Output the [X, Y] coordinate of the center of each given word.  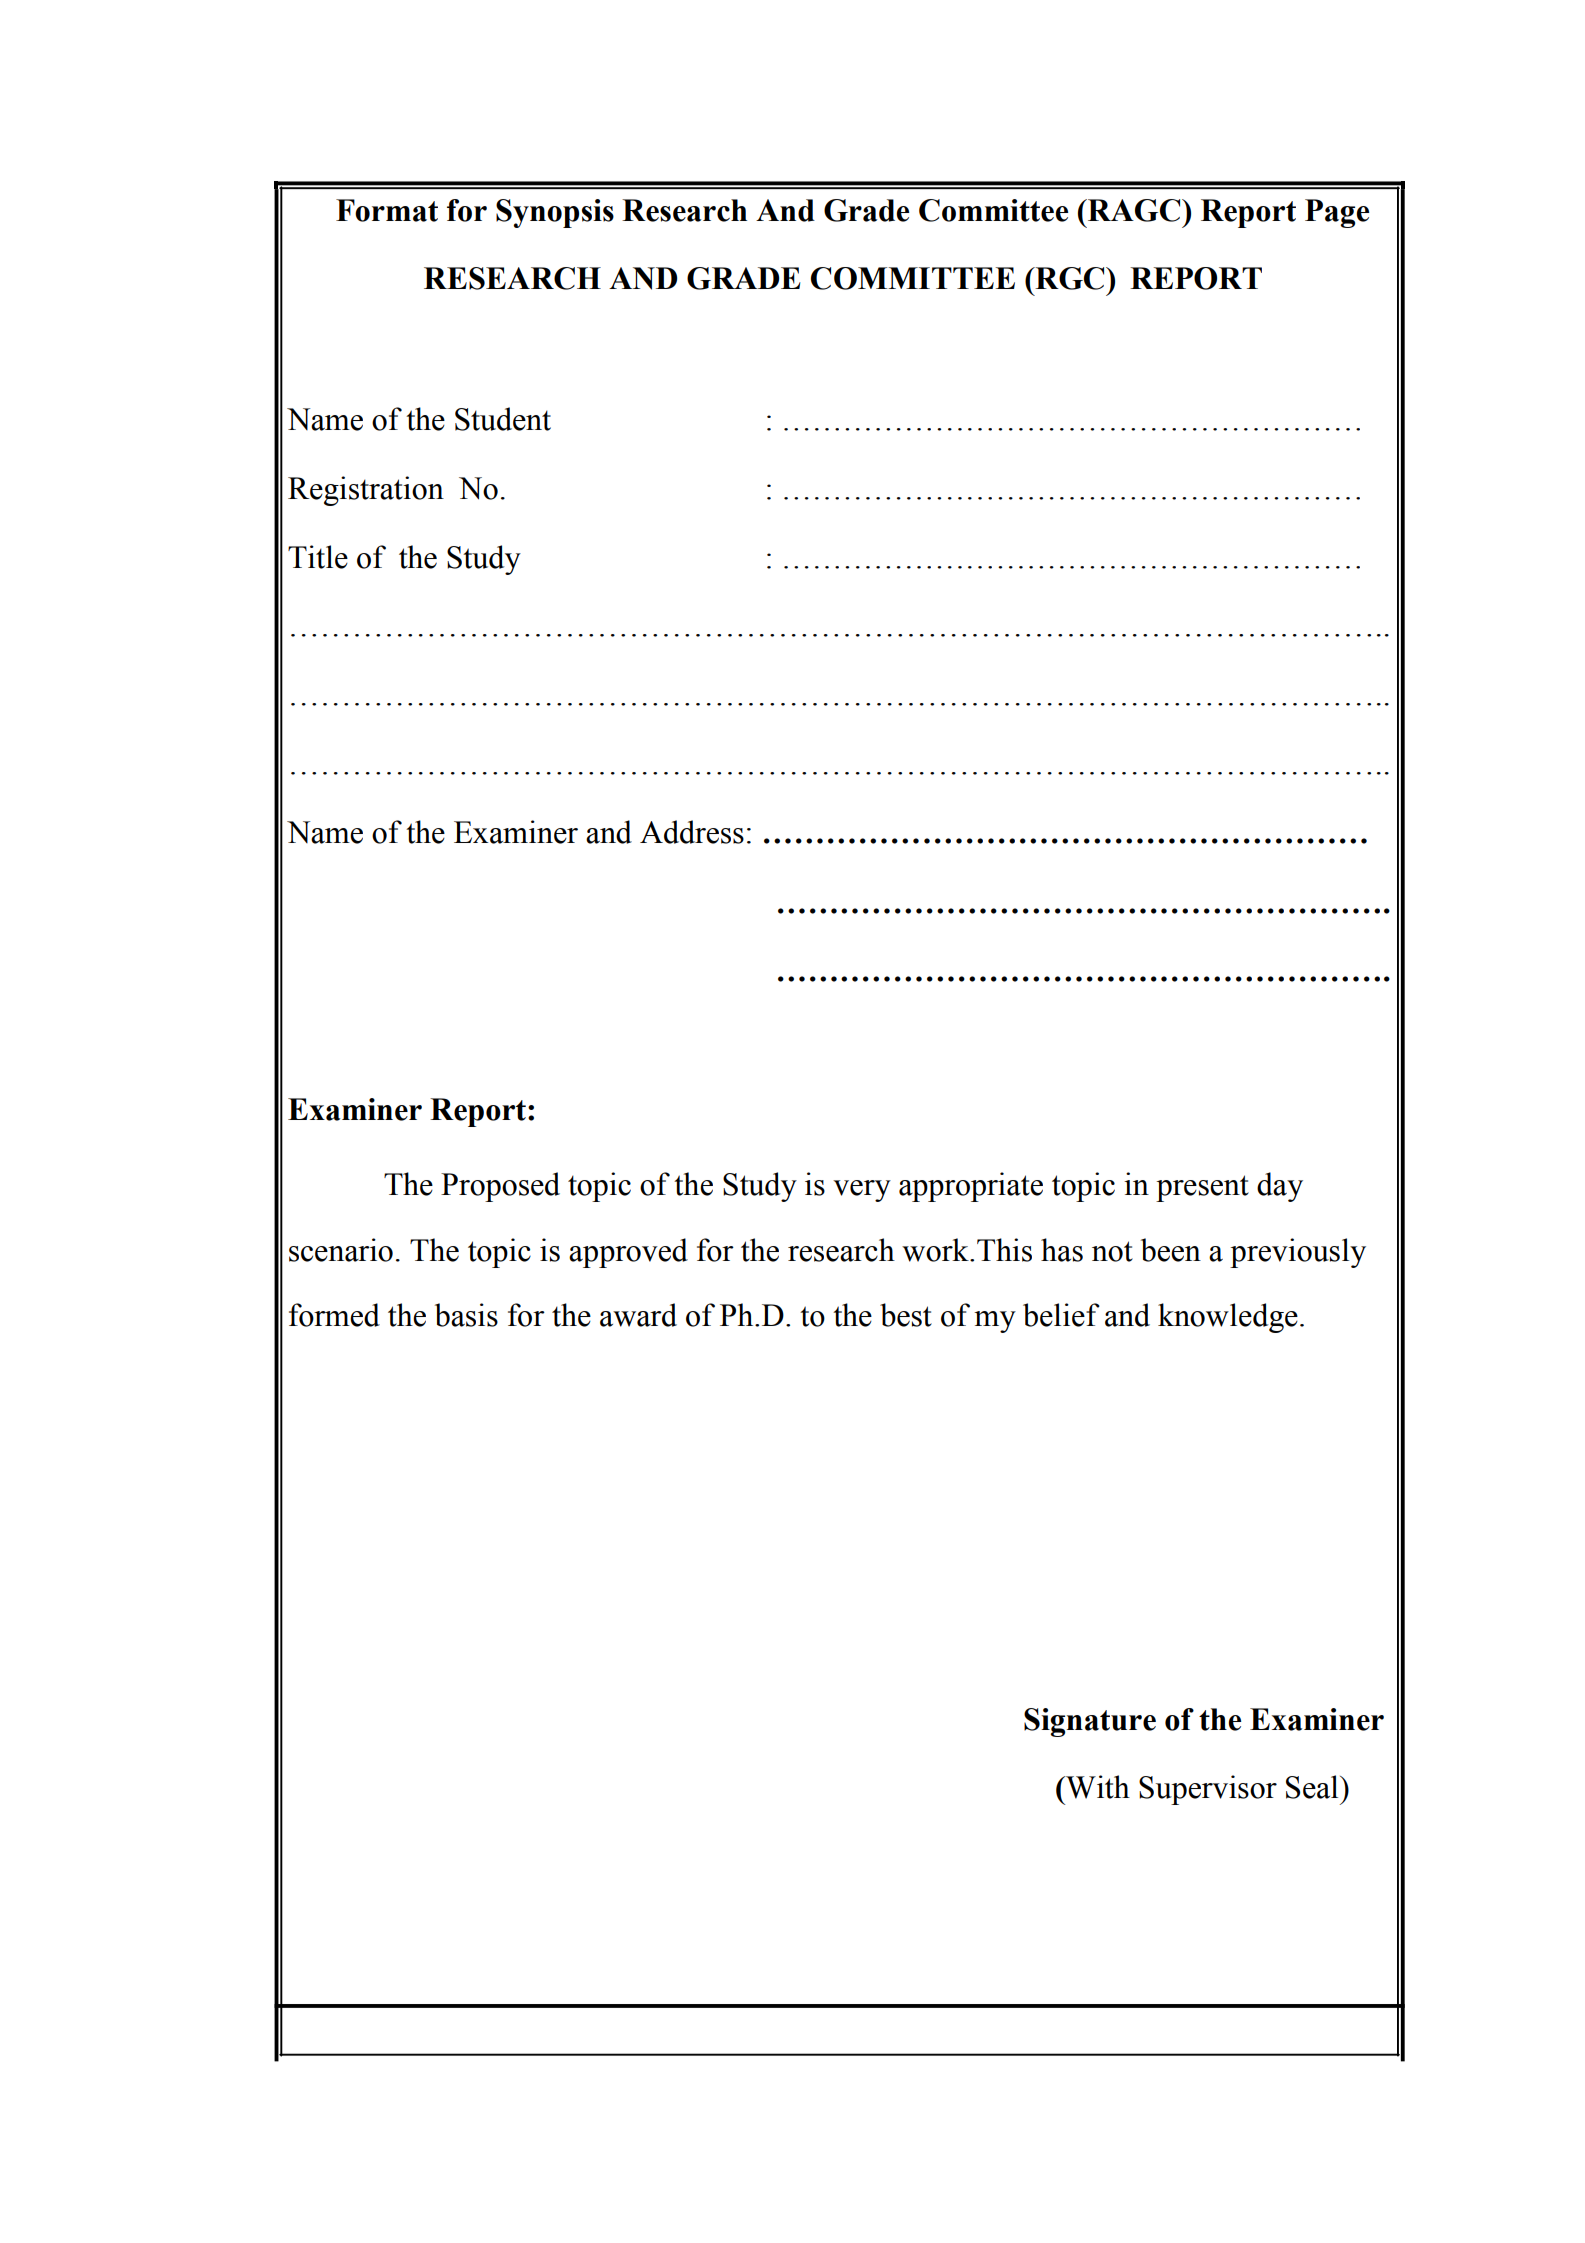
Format [387, 210]
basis [466, 1315]
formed [334, 1315]
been [1171, 1250]
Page [1337, 213]
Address [692, 832]
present [1202, 1188]
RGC [1070, 278]
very [862, 1191]
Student [503, 419]
